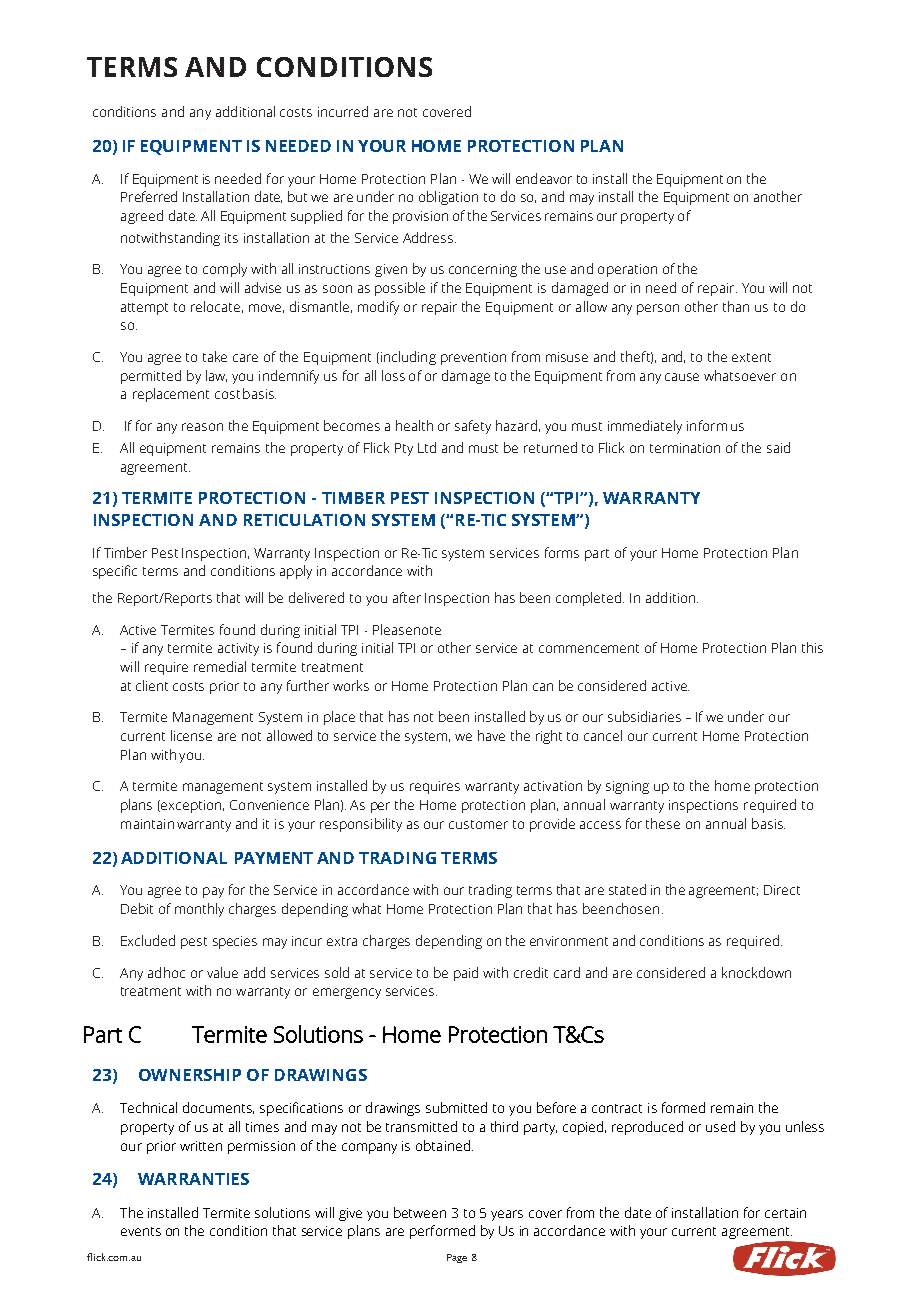 The image size is (924, 1307). What do you see at coordinates (736, 306) in the document?
I see `than` at bounding box center [736, 306].
